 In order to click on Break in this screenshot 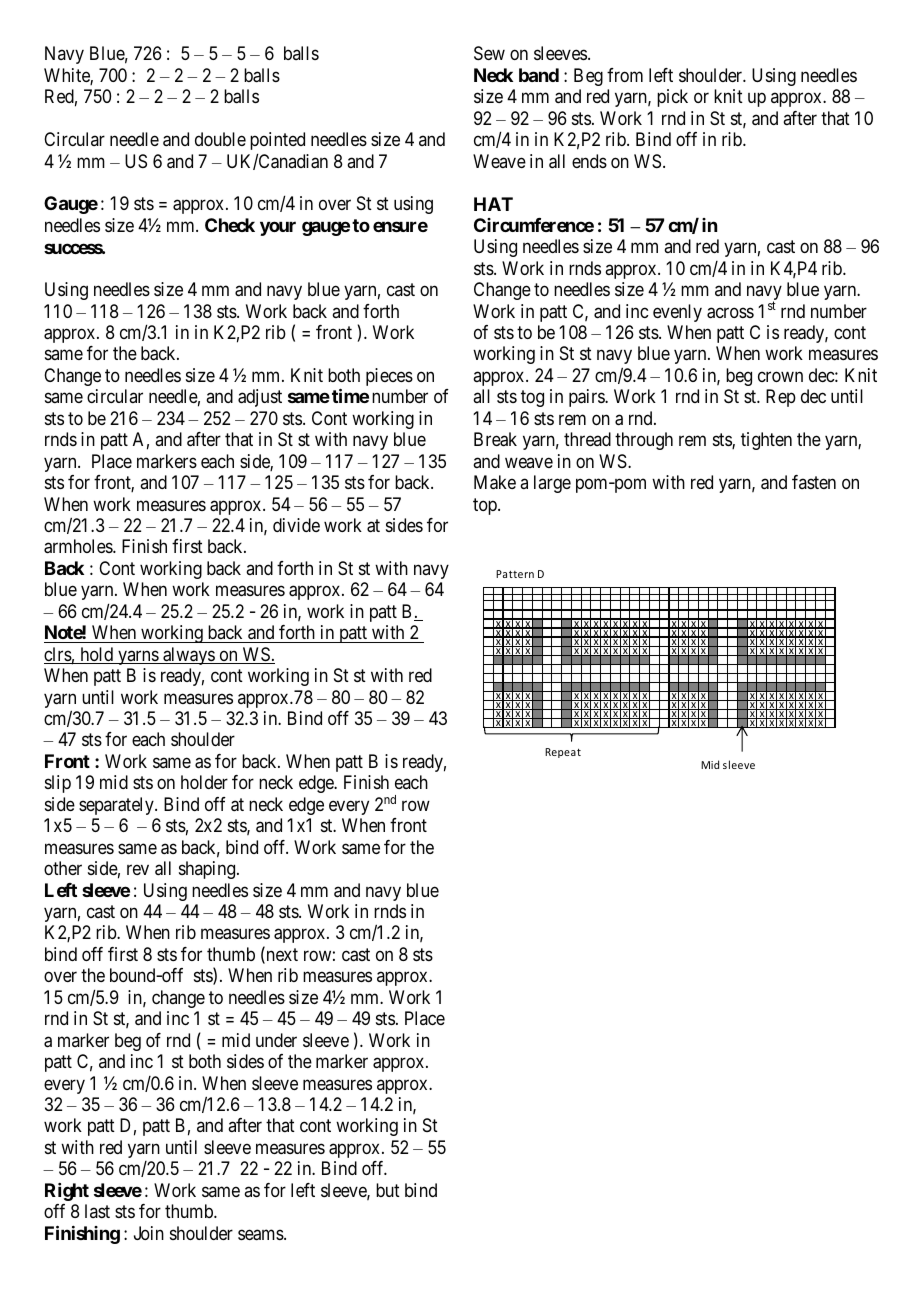, I will do `click(495, 439)`.
